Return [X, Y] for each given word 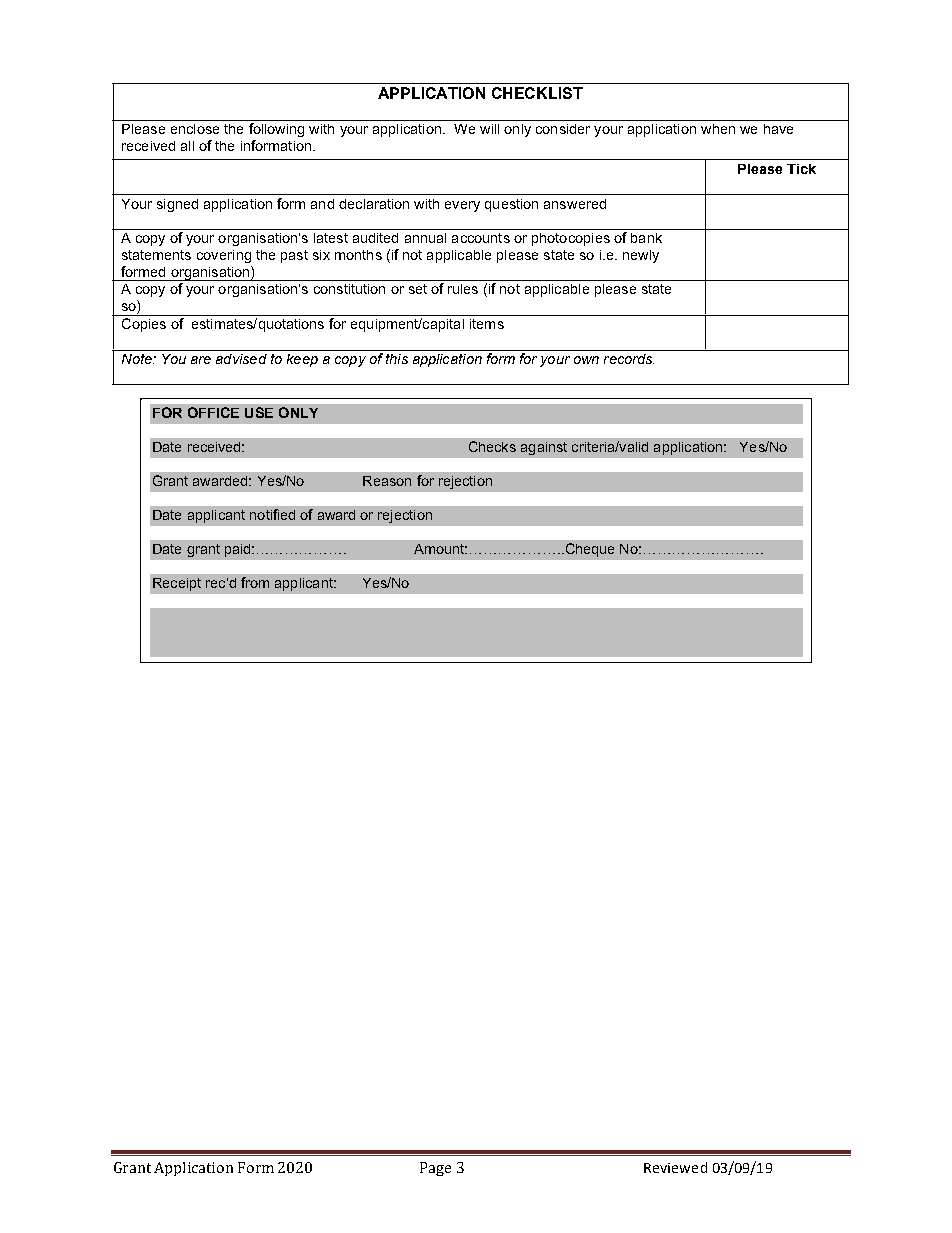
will [489, 129]
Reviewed [675, 1167]
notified [272, 514]
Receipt [177, 584]
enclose [195, 129]
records [629, 359]
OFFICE [213, 412]
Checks [492, 446]
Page [435, 1169]
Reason [387, 481]
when [718, 129]
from [255, 582]
